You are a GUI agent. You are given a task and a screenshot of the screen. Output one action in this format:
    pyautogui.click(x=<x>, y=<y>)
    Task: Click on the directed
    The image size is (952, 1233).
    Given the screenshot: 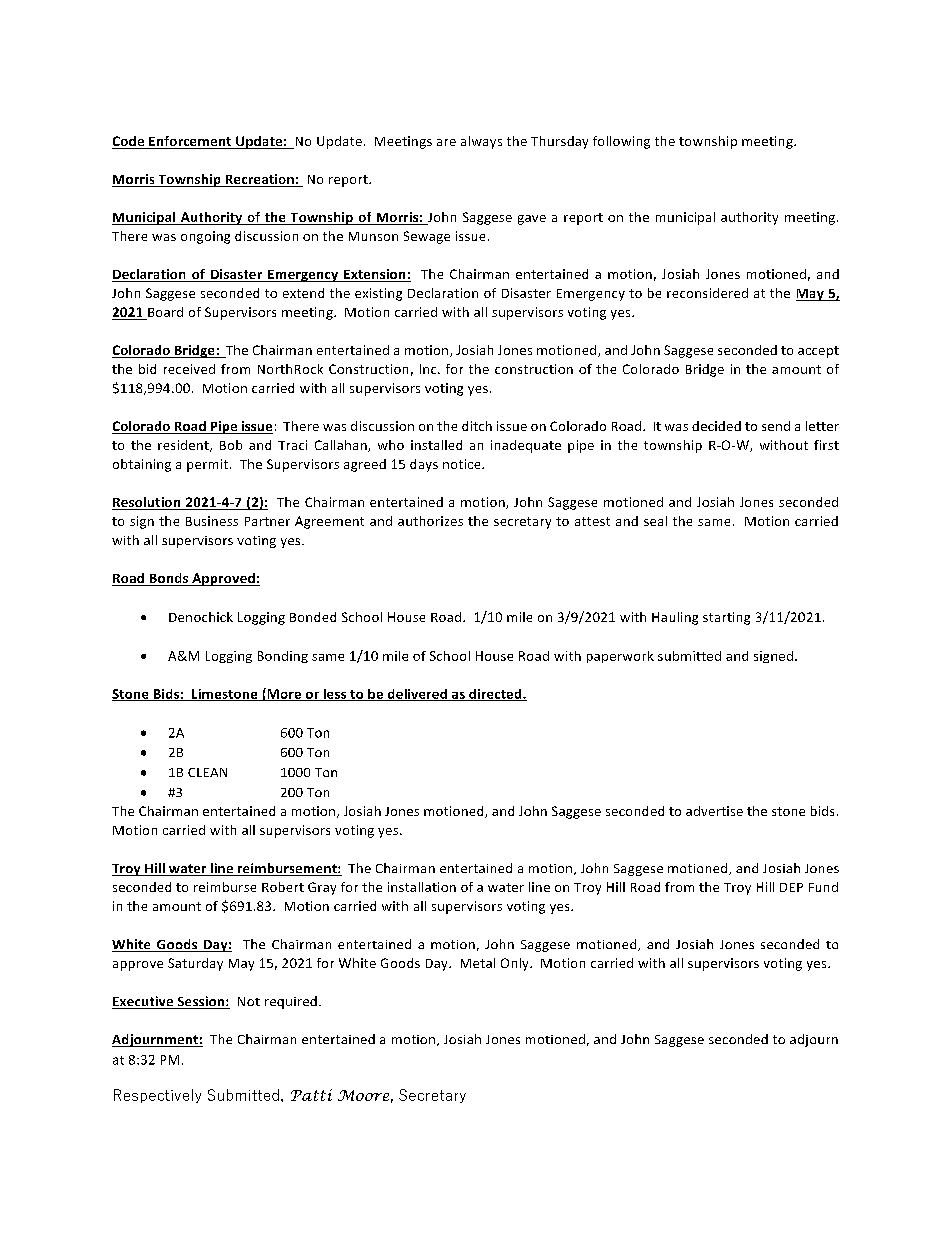 What is the action you would take?
    pyautogui.click(x=495, y=695)
